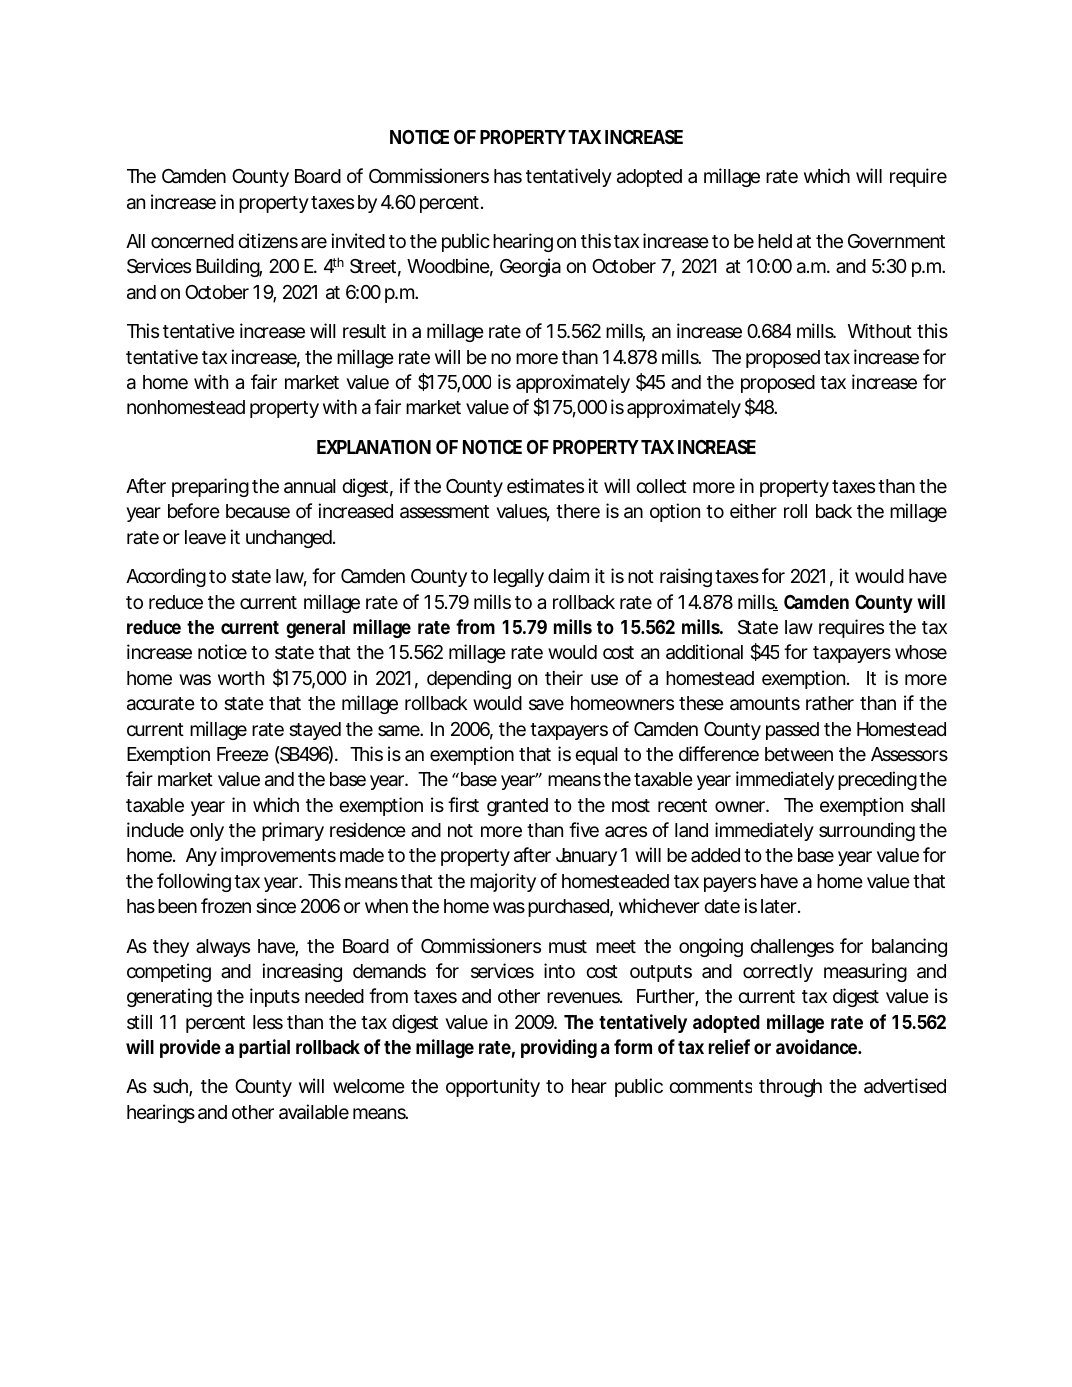 The height and width of the screenshot is (1387, 1072). What do you see at coordinates (264, 1048) in the screenshot?
I see `partial` at bounding box center [264, 1048].
